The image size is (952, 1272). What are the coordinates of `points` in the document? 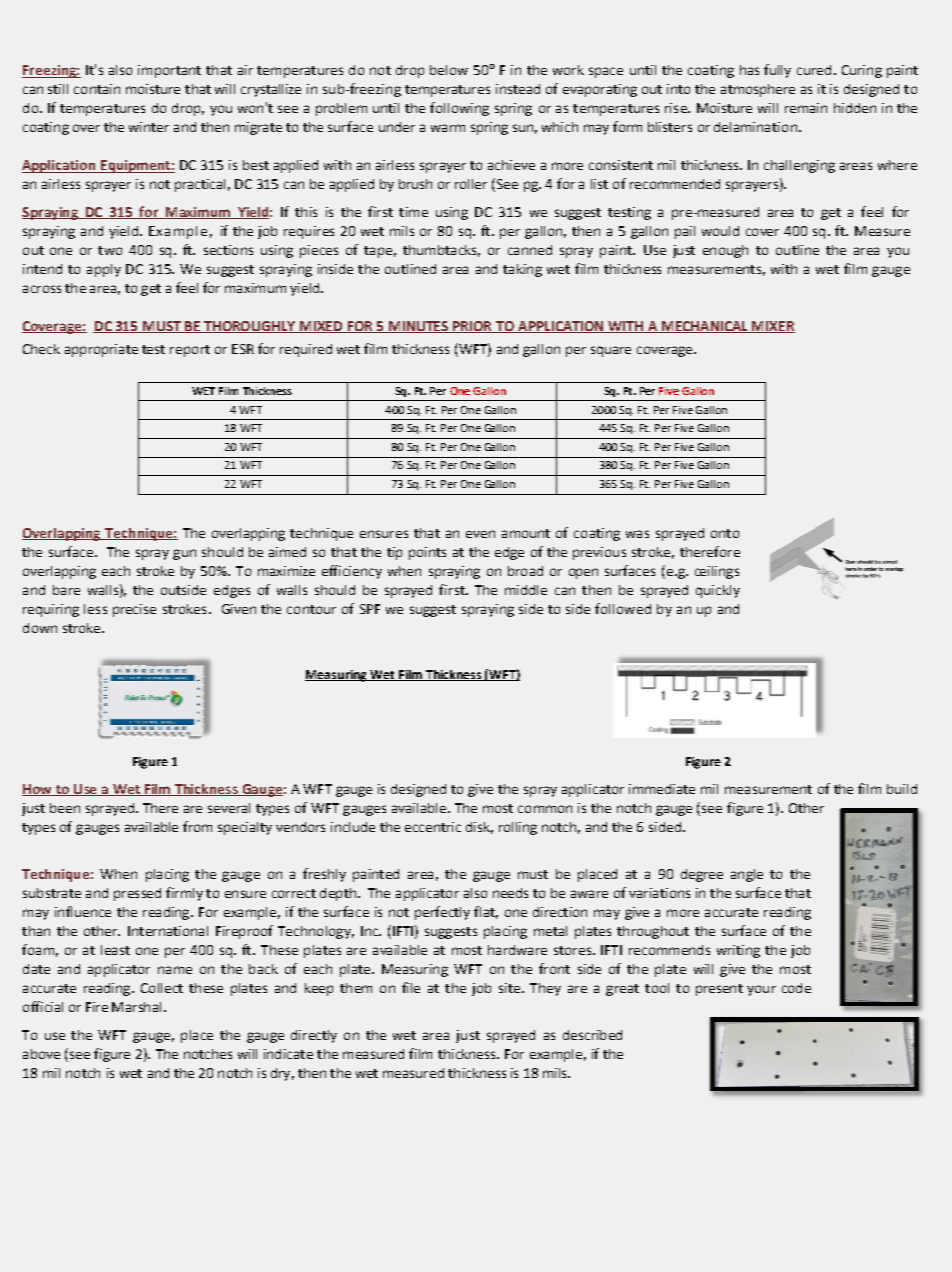 It's located at (427, 553).
